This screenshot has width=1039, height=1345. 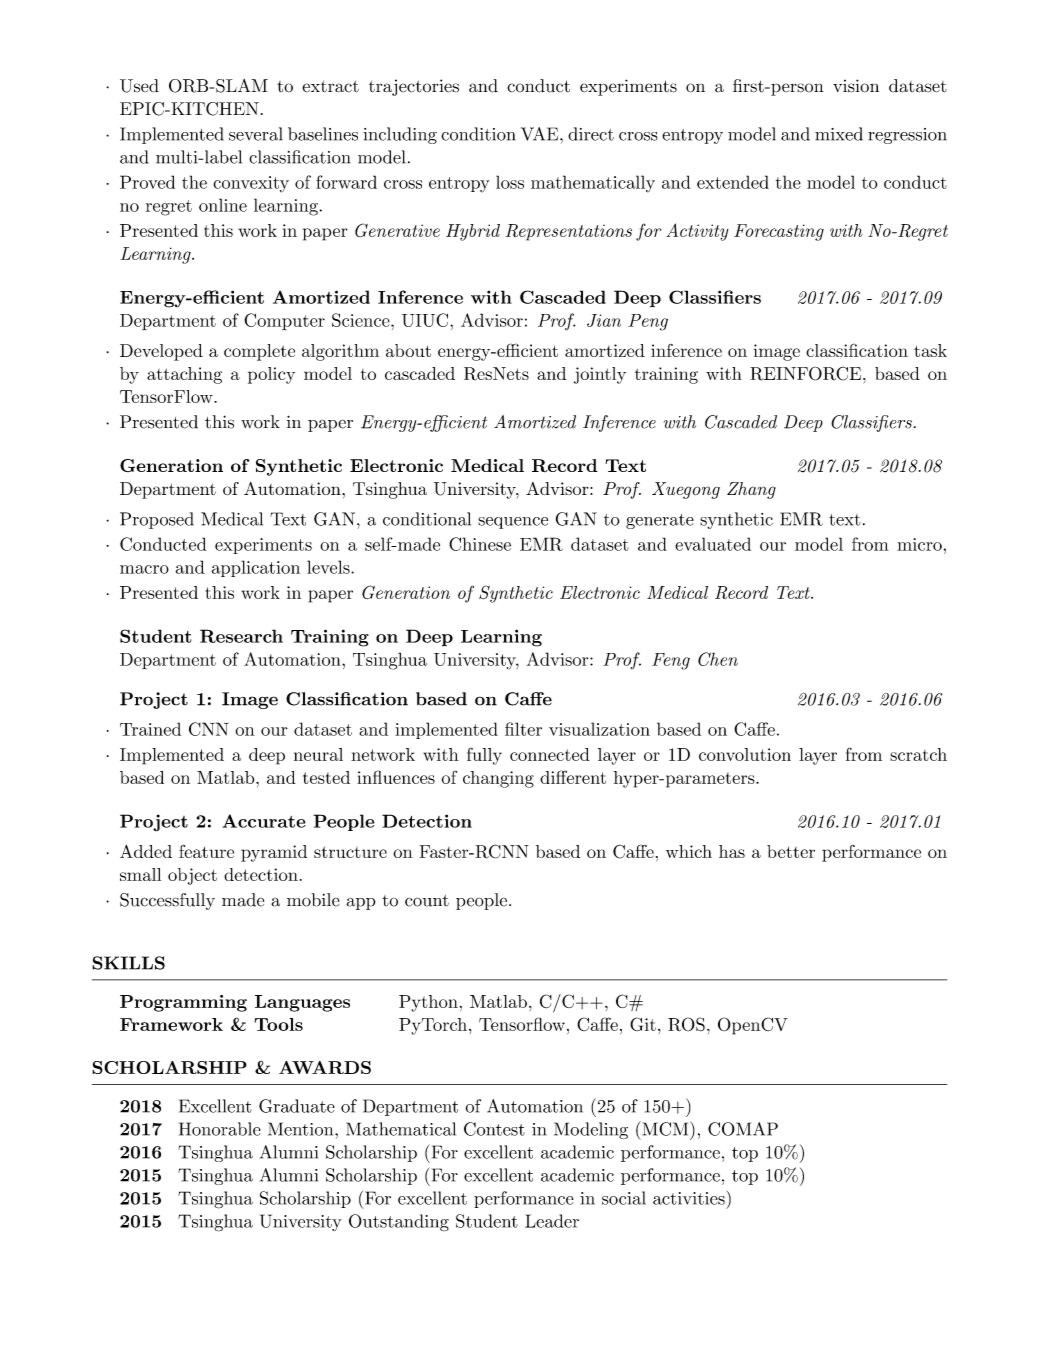 What do you see at coordinates (839, 134) in the screenshot?
I see `mixed` at bounding box center [839, 134].
